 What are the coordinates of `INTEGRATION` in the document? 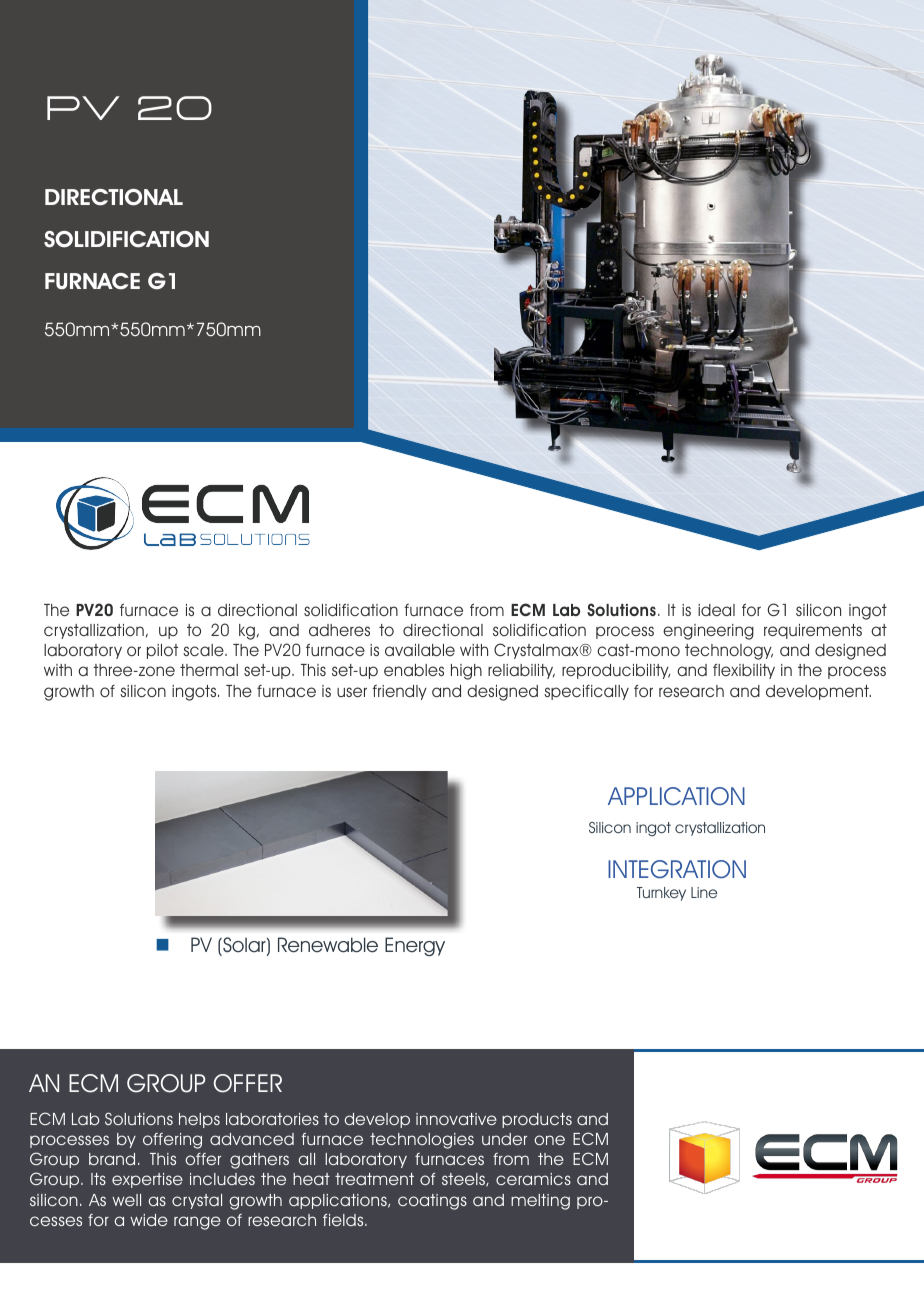 It's located at (677, 869).
